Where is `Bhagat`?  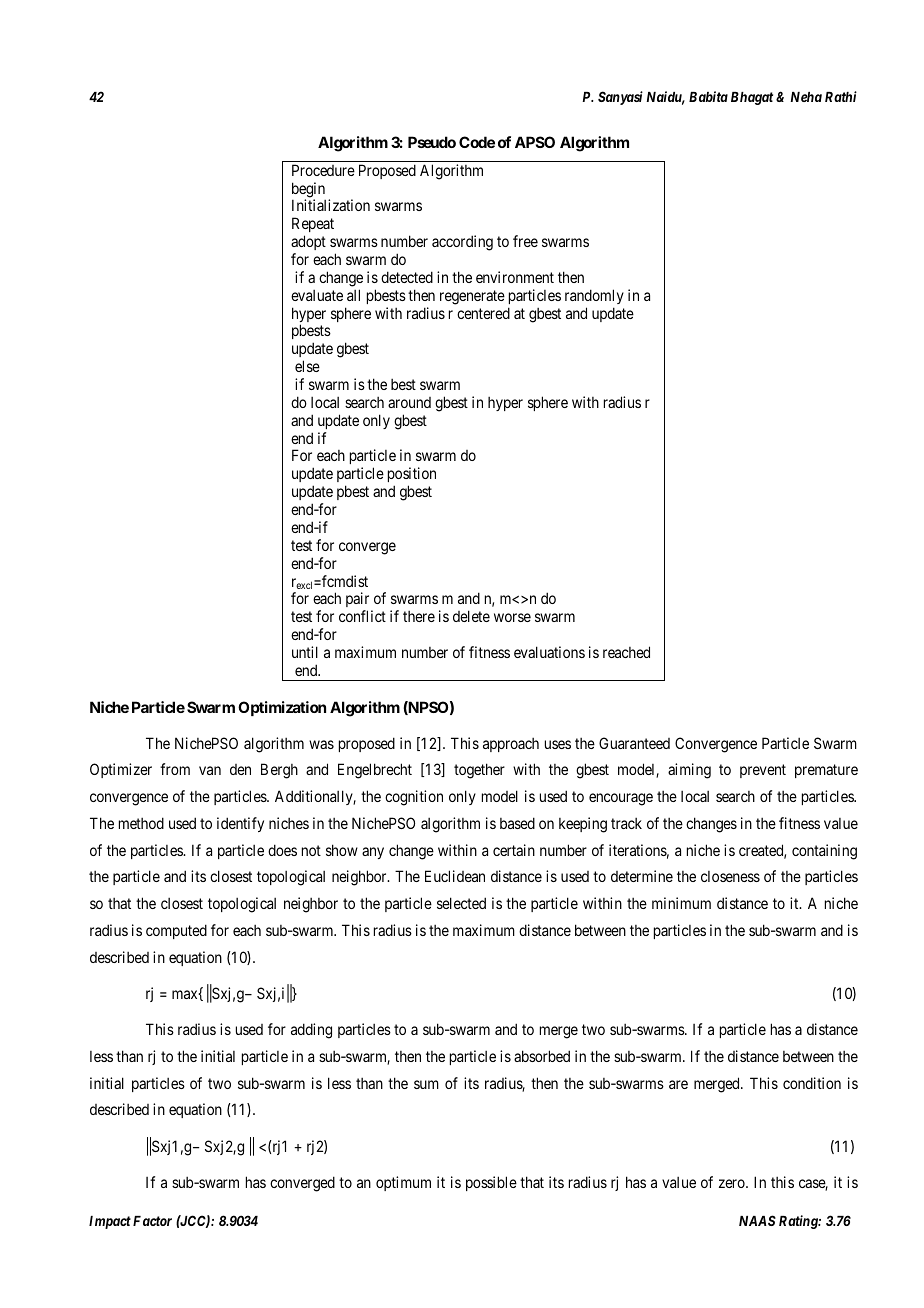 Bhagat is located at coordinates (752, 98).
